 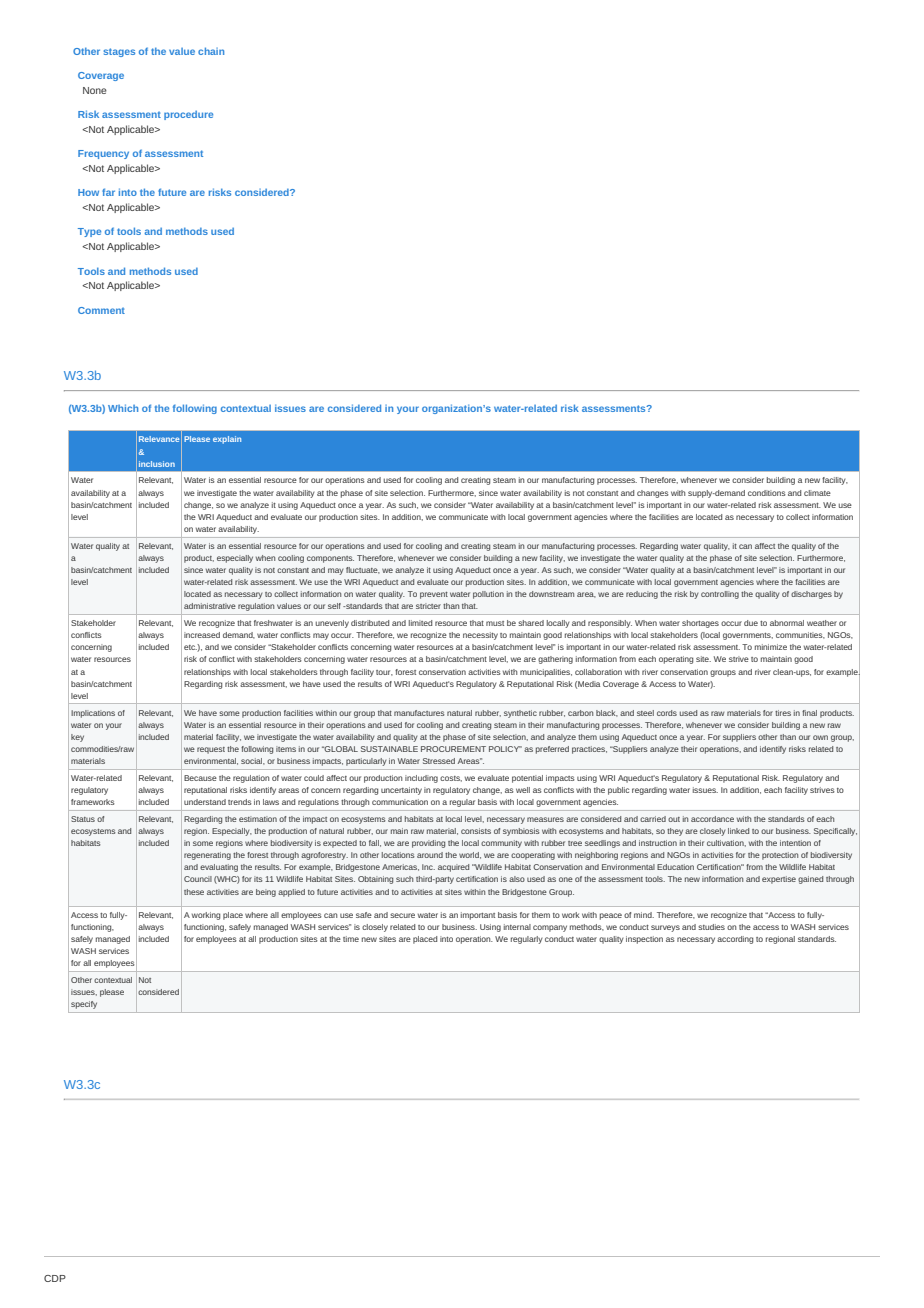 What do you see at coordinates (188, 115) in the page?
I see `procedure` at bounding box center [188, 115].
